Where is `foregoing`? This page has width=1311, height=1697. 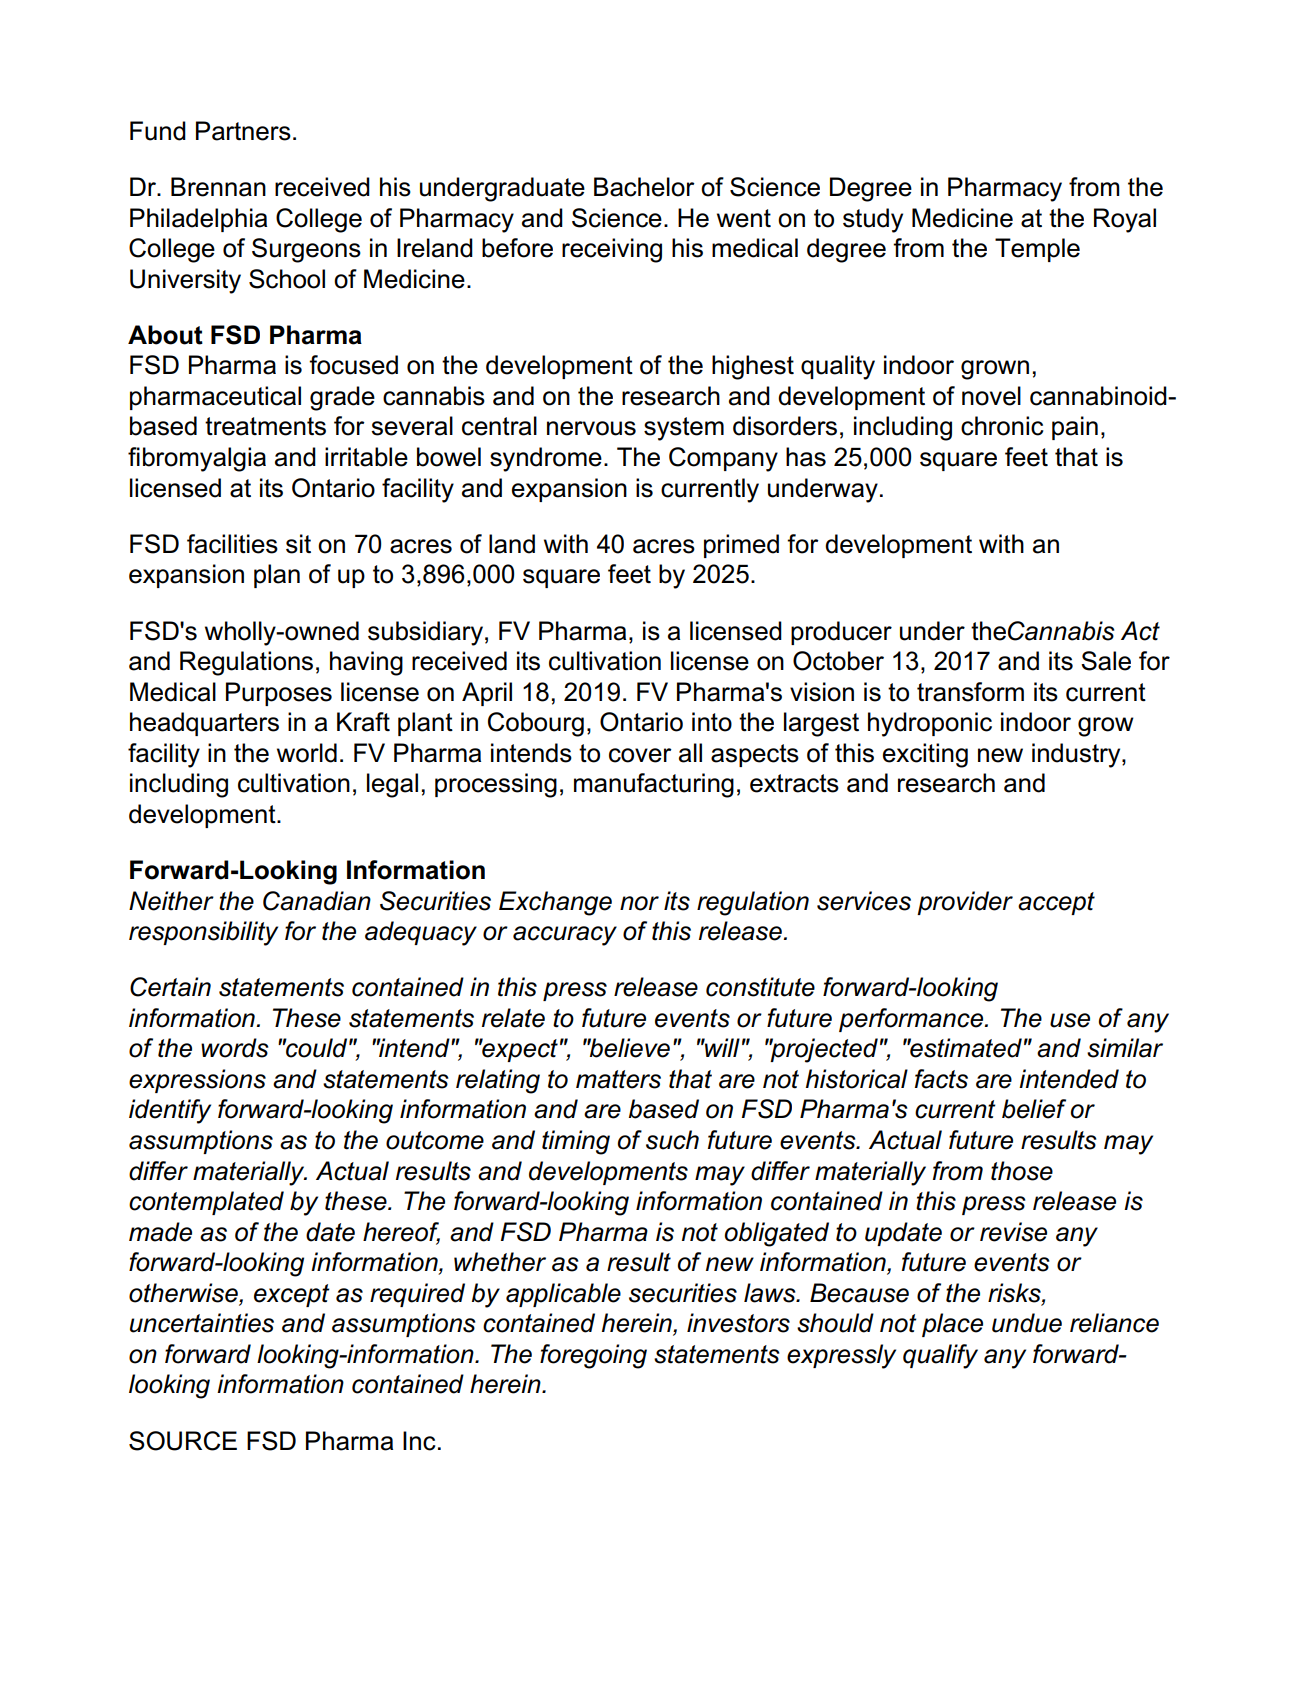
foregoing is located at coordinates (593, 1356).
